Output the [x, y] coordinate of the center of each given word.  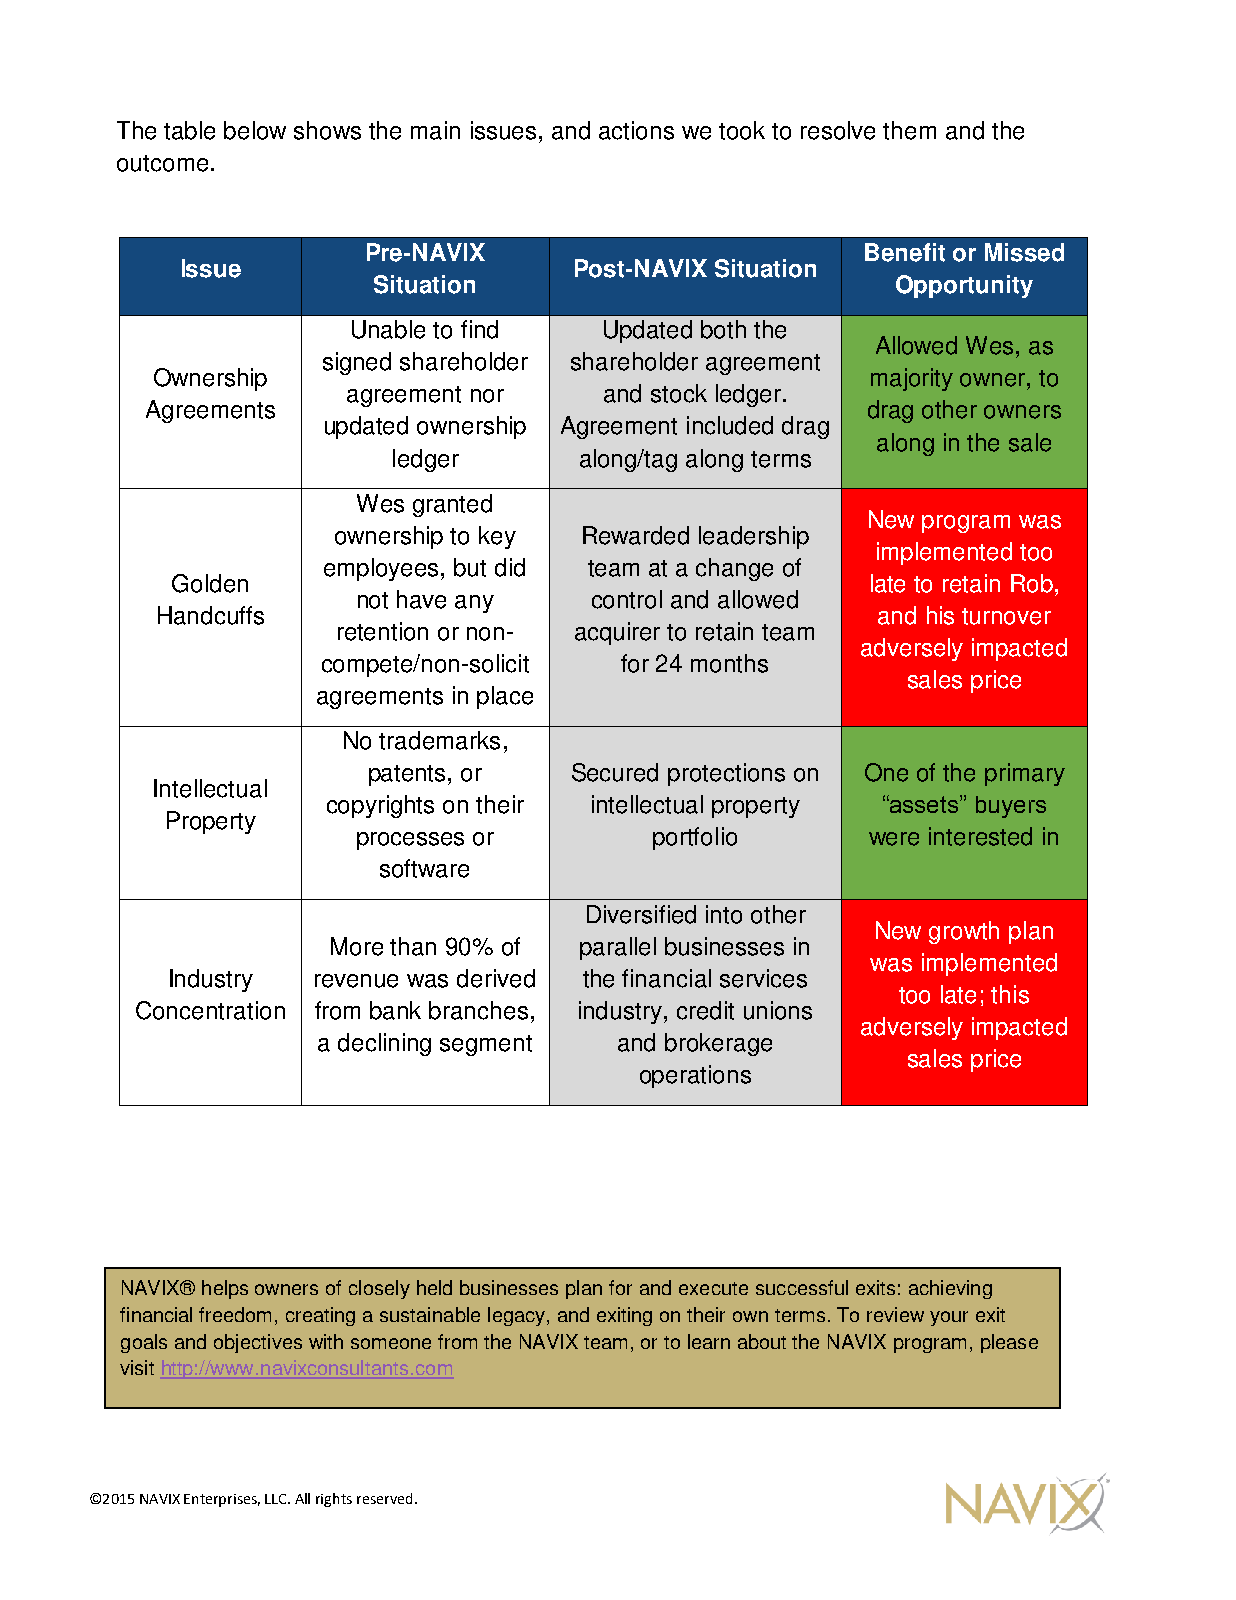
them [909, 130]
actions [636, 130]
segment [486, 1045]
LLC [277, 1499]
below [255, 130]
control [627, 599]
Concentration [210, 1010]
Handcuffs [211, 615]
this [1010, 994]
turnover [1006, 616]
